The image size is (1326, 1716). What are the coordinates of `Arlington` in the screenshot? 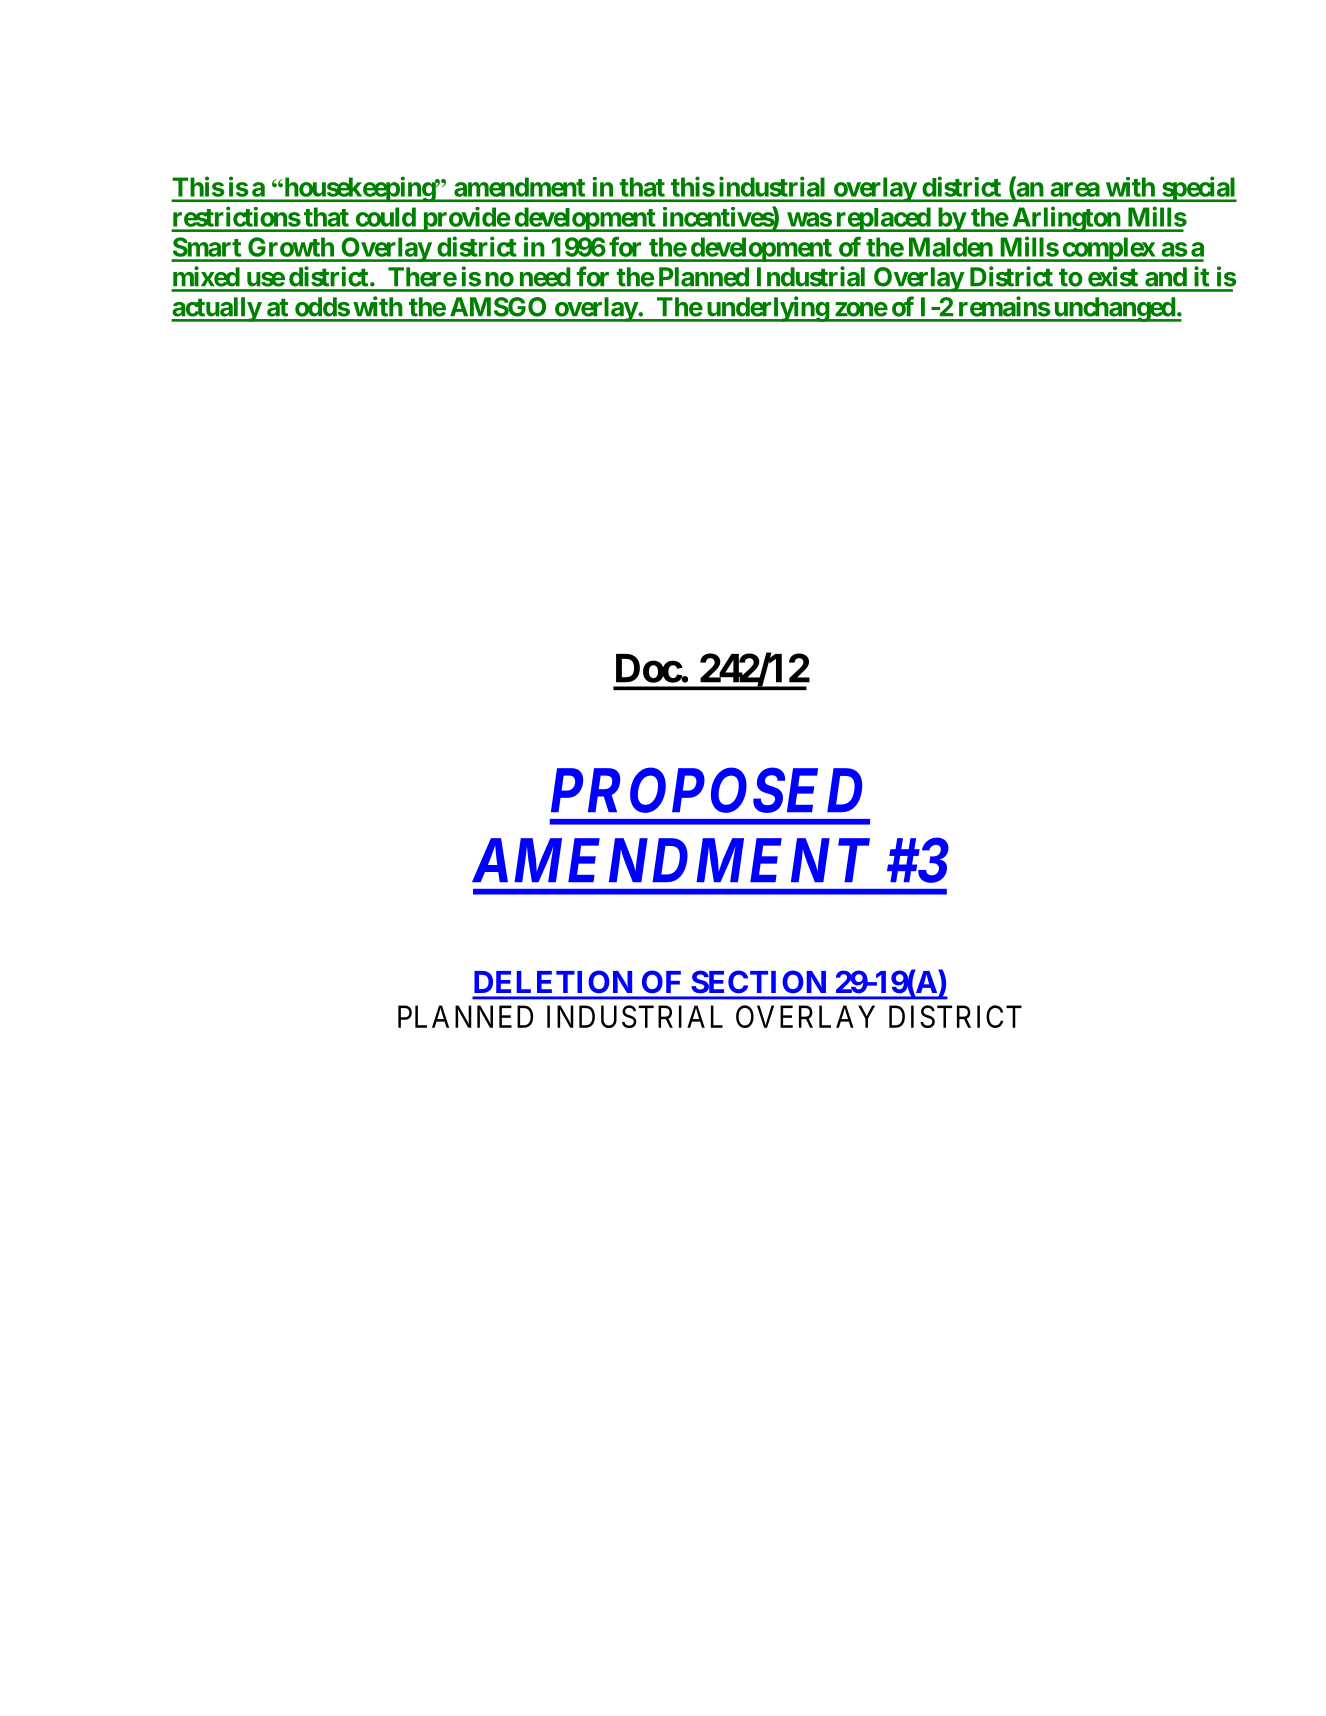 It's located at (1066, 219).
